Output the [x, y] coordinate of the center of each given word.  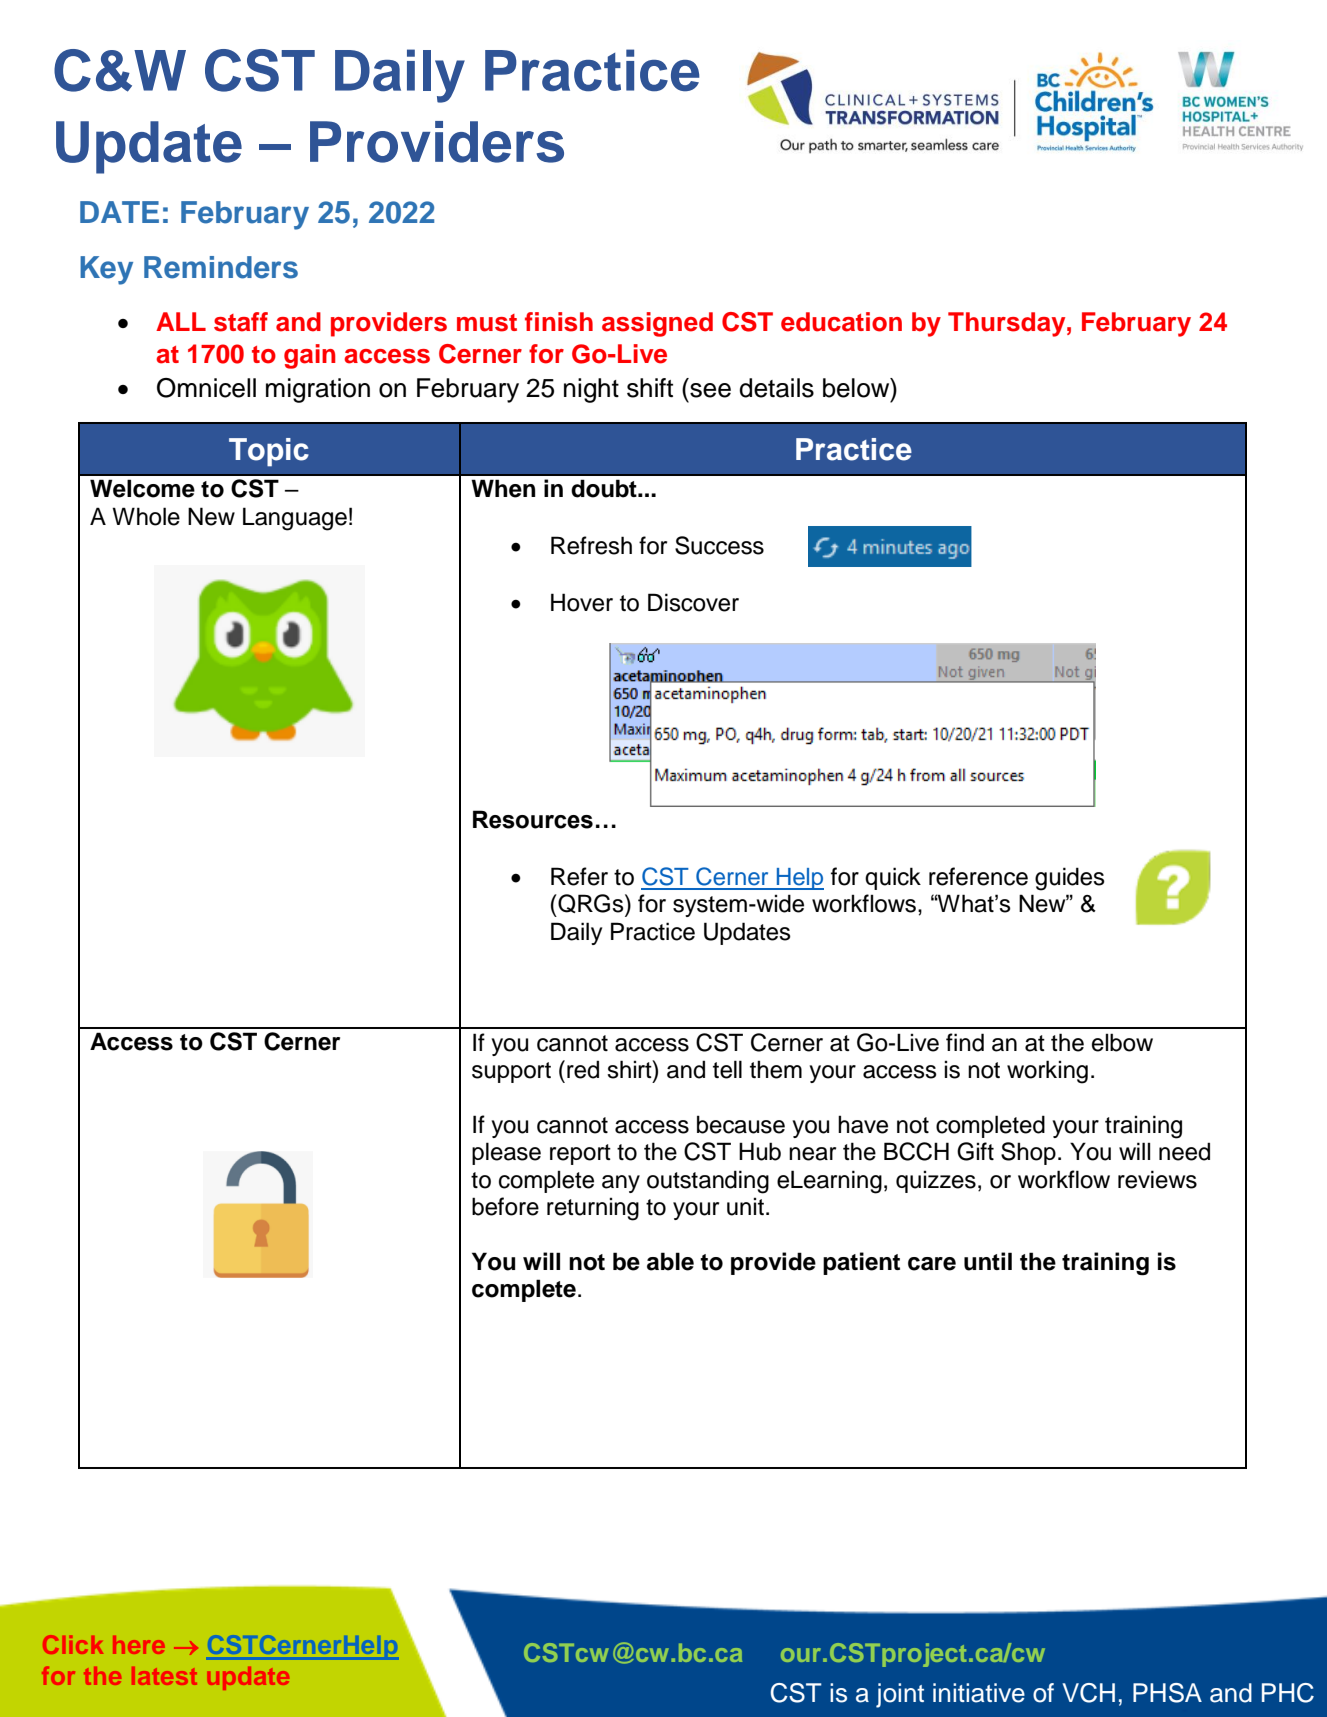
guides [1070, 879]
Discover [693, 602]
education [841, 322]
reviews [1157, 1179]
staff [241, 322]
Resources [533, 819]
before [505, 1206]
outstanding [708, 1182]
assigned [657, 324]
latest [164, 1676]
